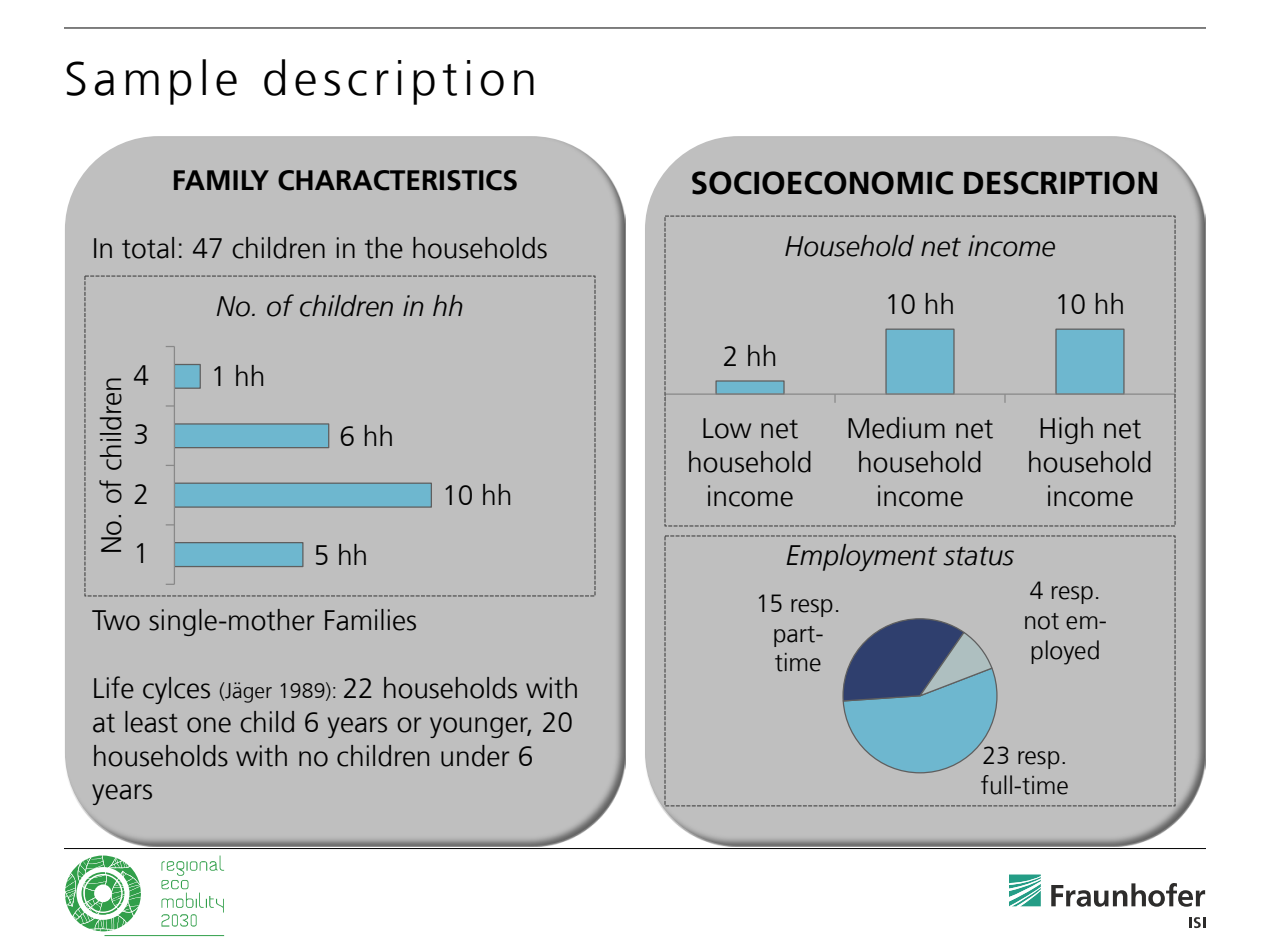 The image size is (1270, 952). What do you see at coordinates (1042, 621) in the screenshot?
I see `not` at bounding box center [1042, 621].
